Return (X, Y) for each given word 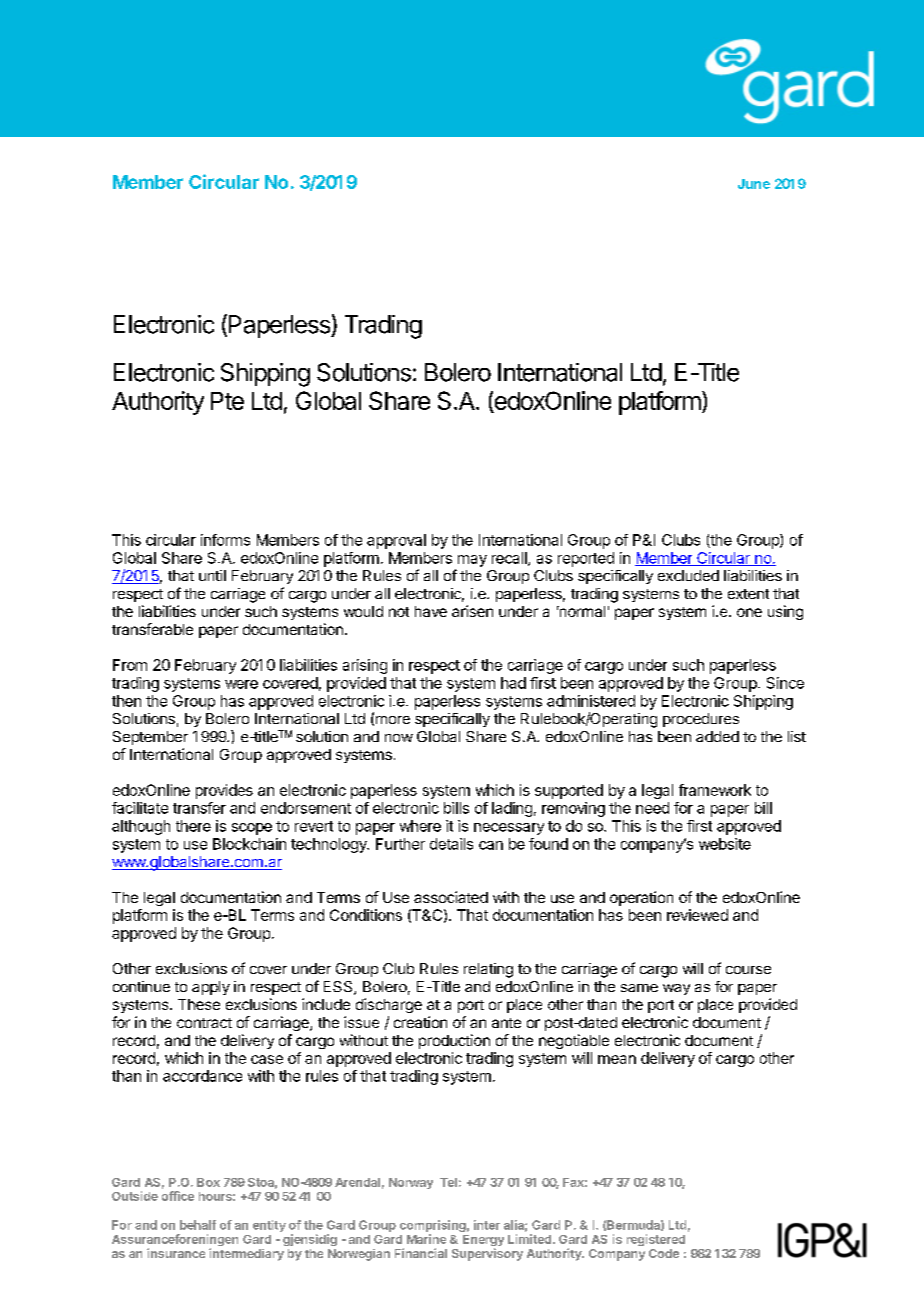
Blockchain (249, 844)
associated (451, 897)
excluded (688, 575)
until (212, 575)
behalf (198, 1225)
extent (748, 594)
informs (225, 540)
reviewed (697, 915)
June (754, 184)
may (472, 561)
